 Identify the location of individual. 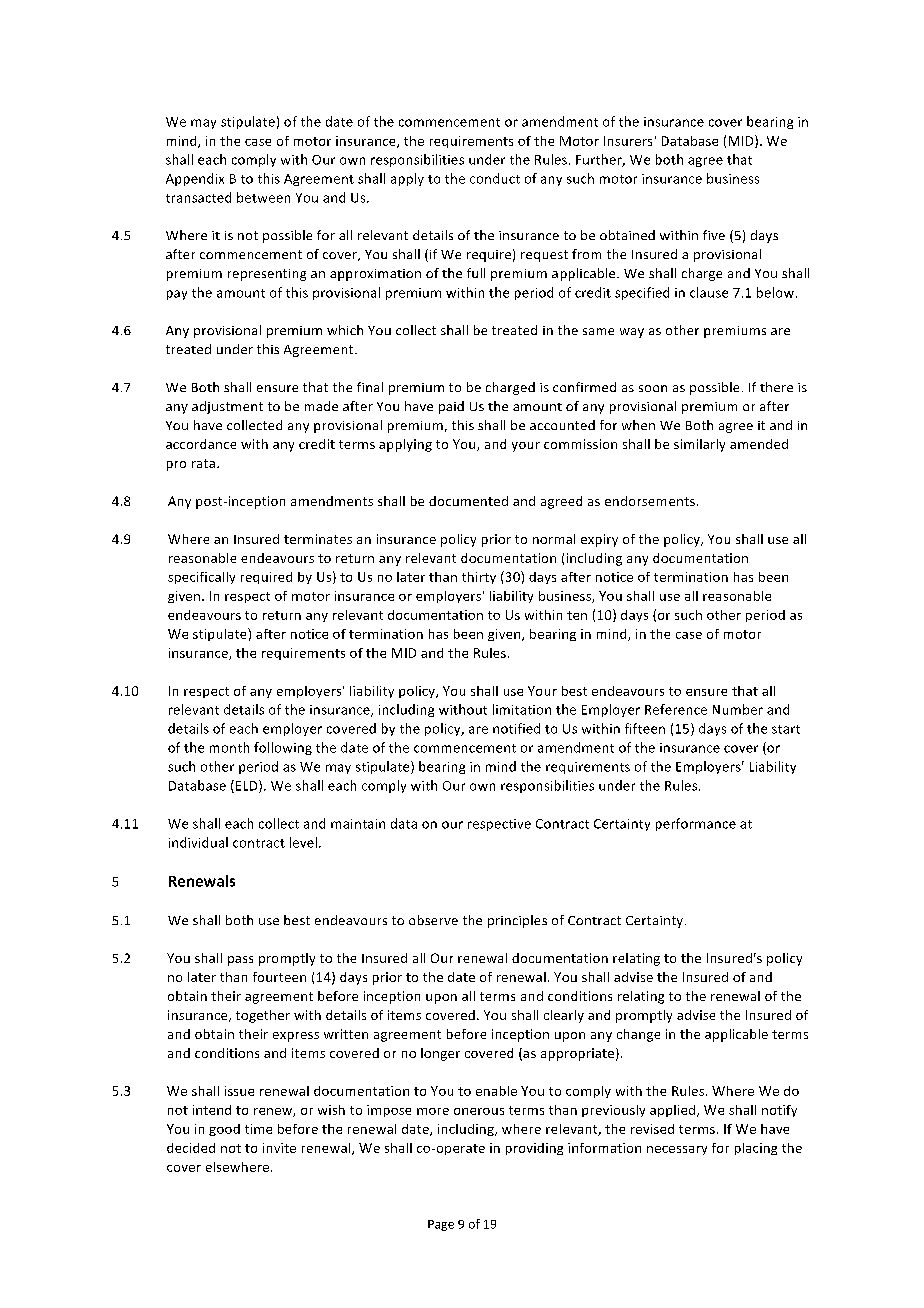
(198, 842).
